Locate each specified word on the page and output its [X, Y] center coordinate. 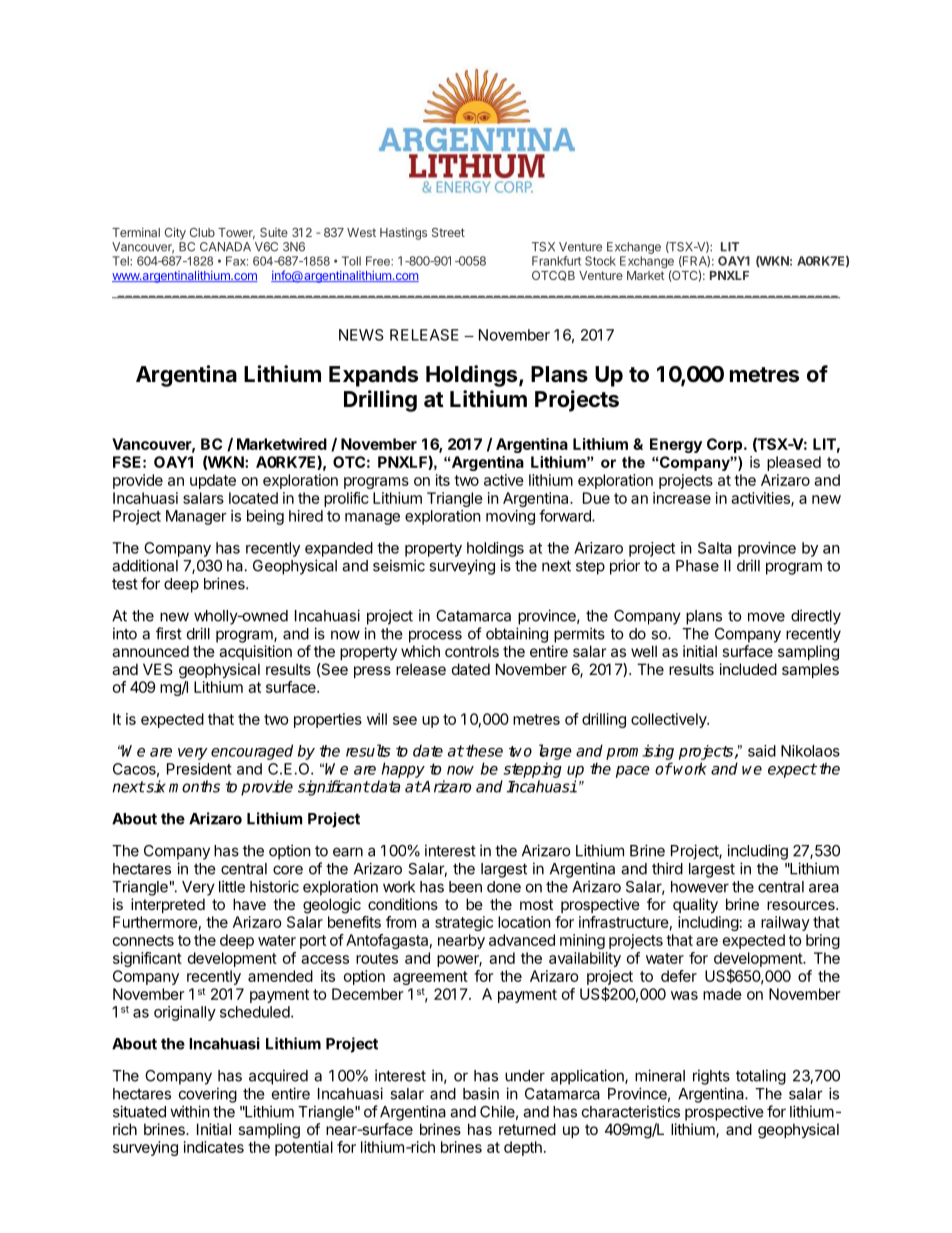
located [253, 498]
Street [448, 232]
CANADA [225, 247]
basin [481, 1093]
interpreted [168, 905]
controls [472, 651]
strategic [464, 923]
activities [761, 499]
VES [158, 669]
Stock [600, 261]
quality [695, 905]
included [748, 669]
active [504, 480]
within [190, 1111]
